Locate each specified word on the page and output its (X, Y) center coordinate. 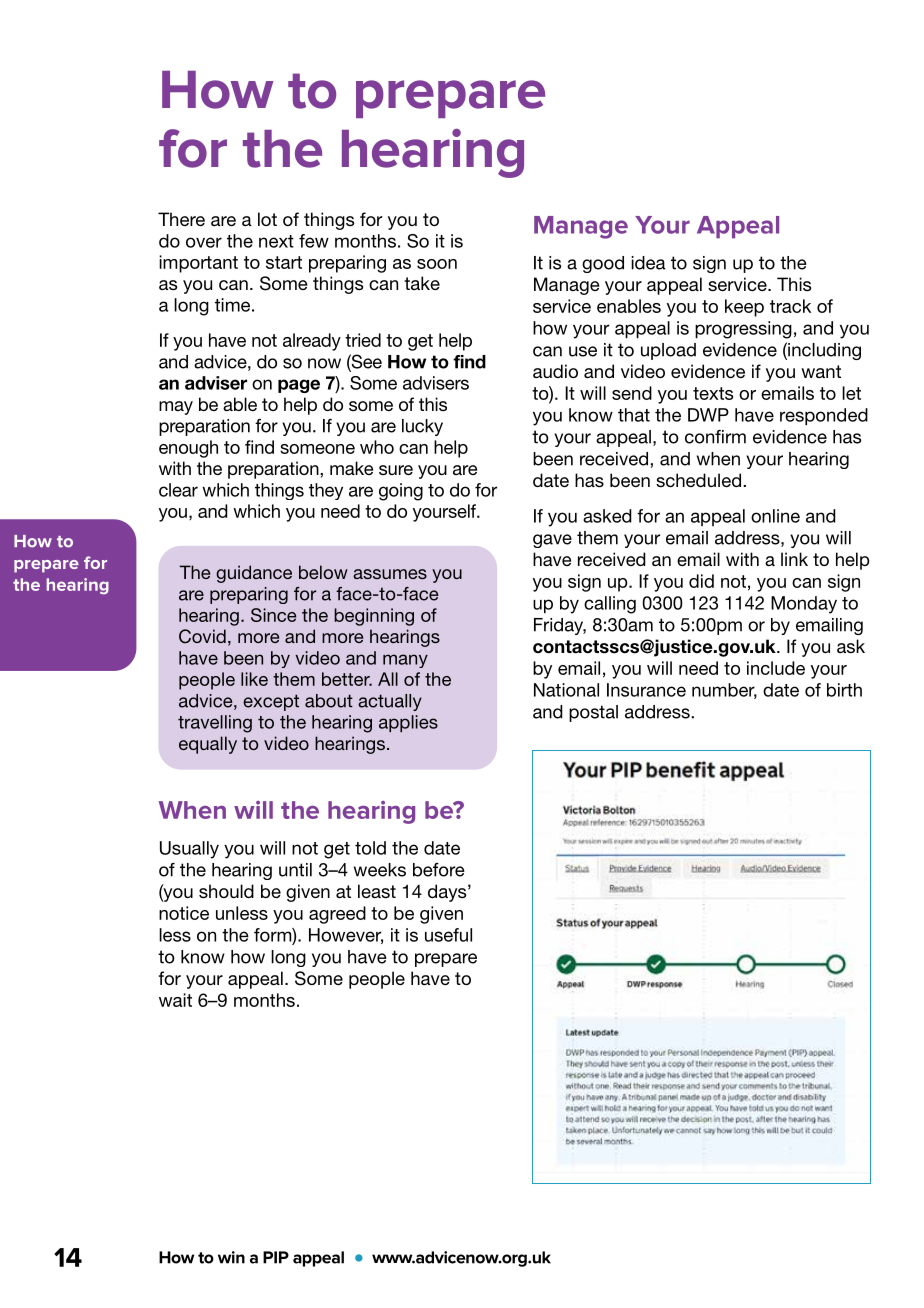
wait (175, 1000)
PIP (276, 1257)
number (724, 691)
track (790, 306)
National (566, 690)
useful (448, 935)
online (775, 516)
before (439, 870)
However (346, 936)
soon (437, 264)
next (276, 241)
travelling (215, 724)
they (326, 491)
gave (552, 541)
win (231, 1257)
